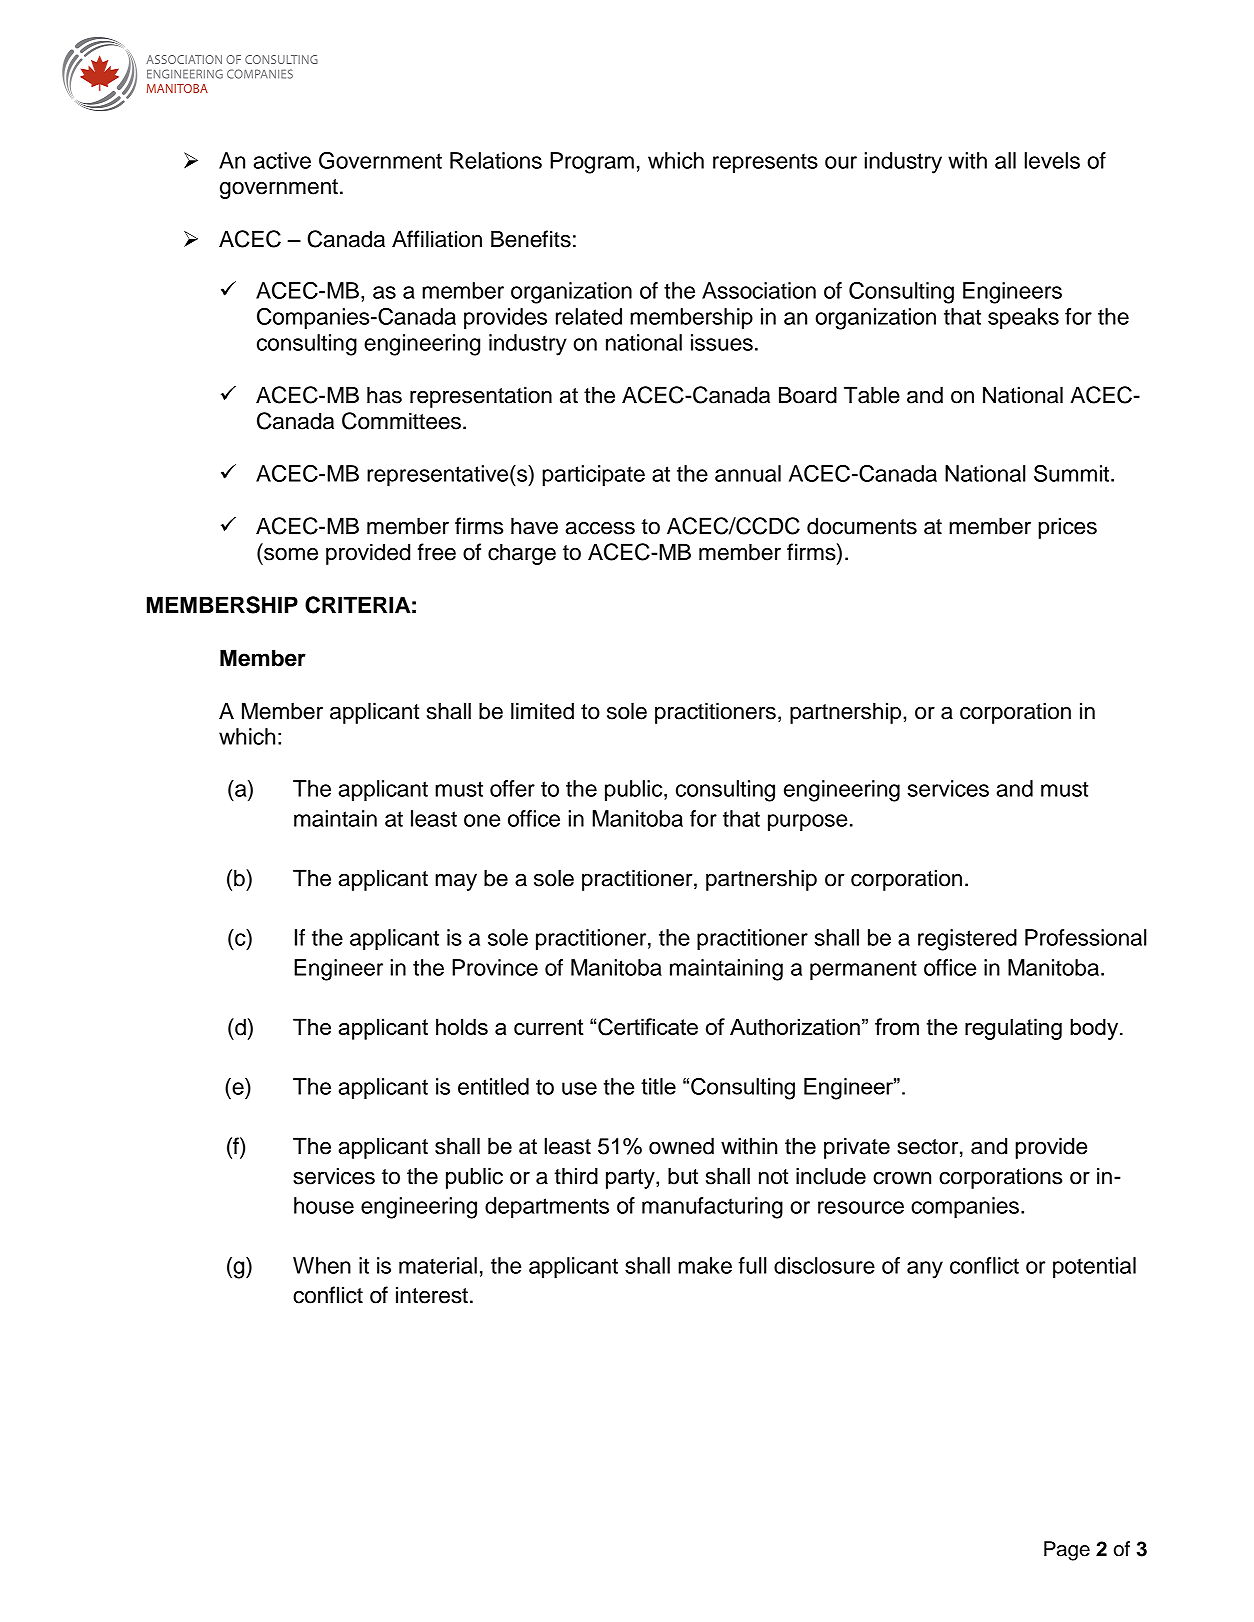 The height and width of the screenshot is (1622, 1254). What do you see at coordinates (437, 552) in the screenshot?
I see `free` at bounding box center [437, 552].
